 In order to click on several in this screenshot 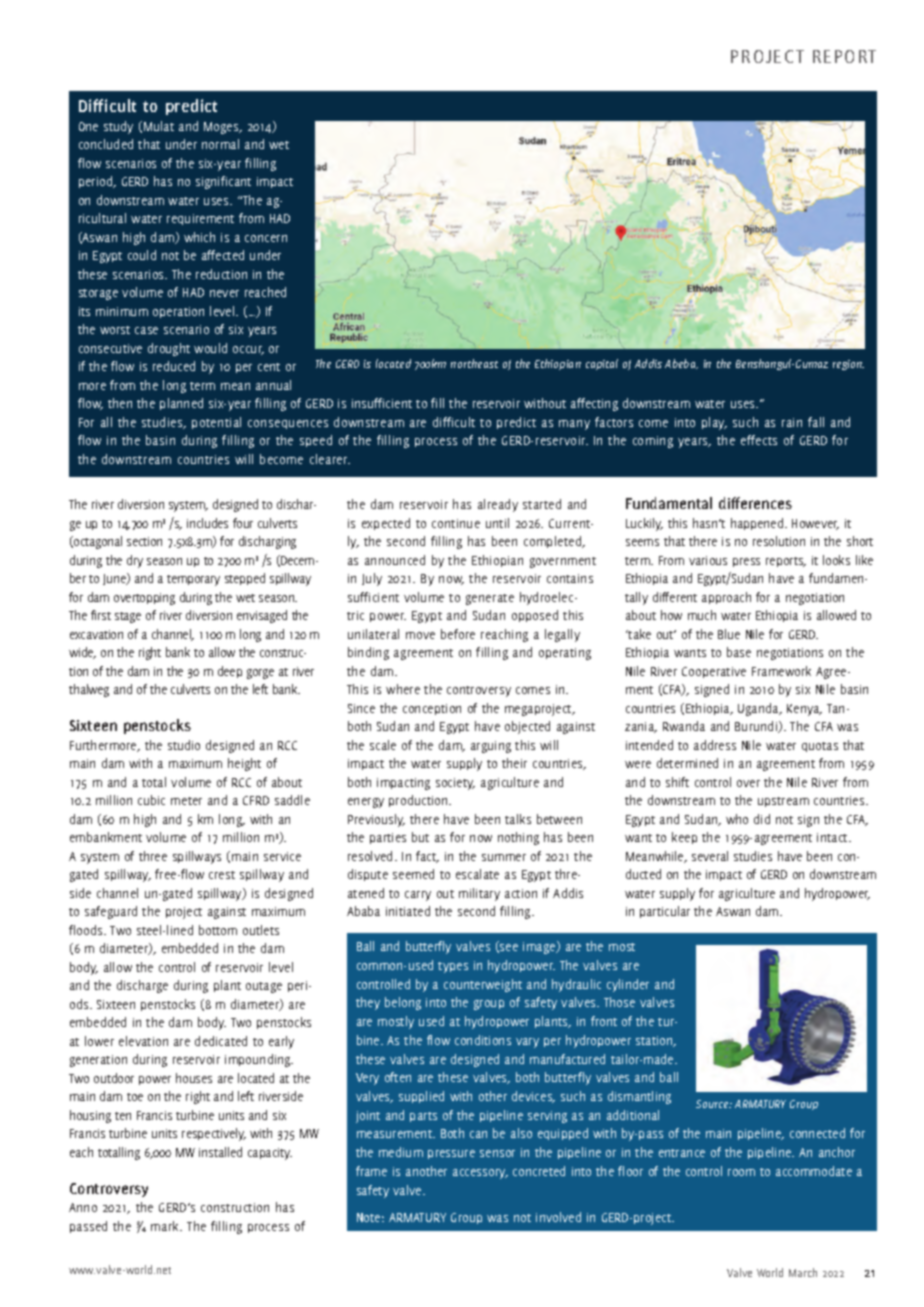, I will do `click(710, 856)`.
